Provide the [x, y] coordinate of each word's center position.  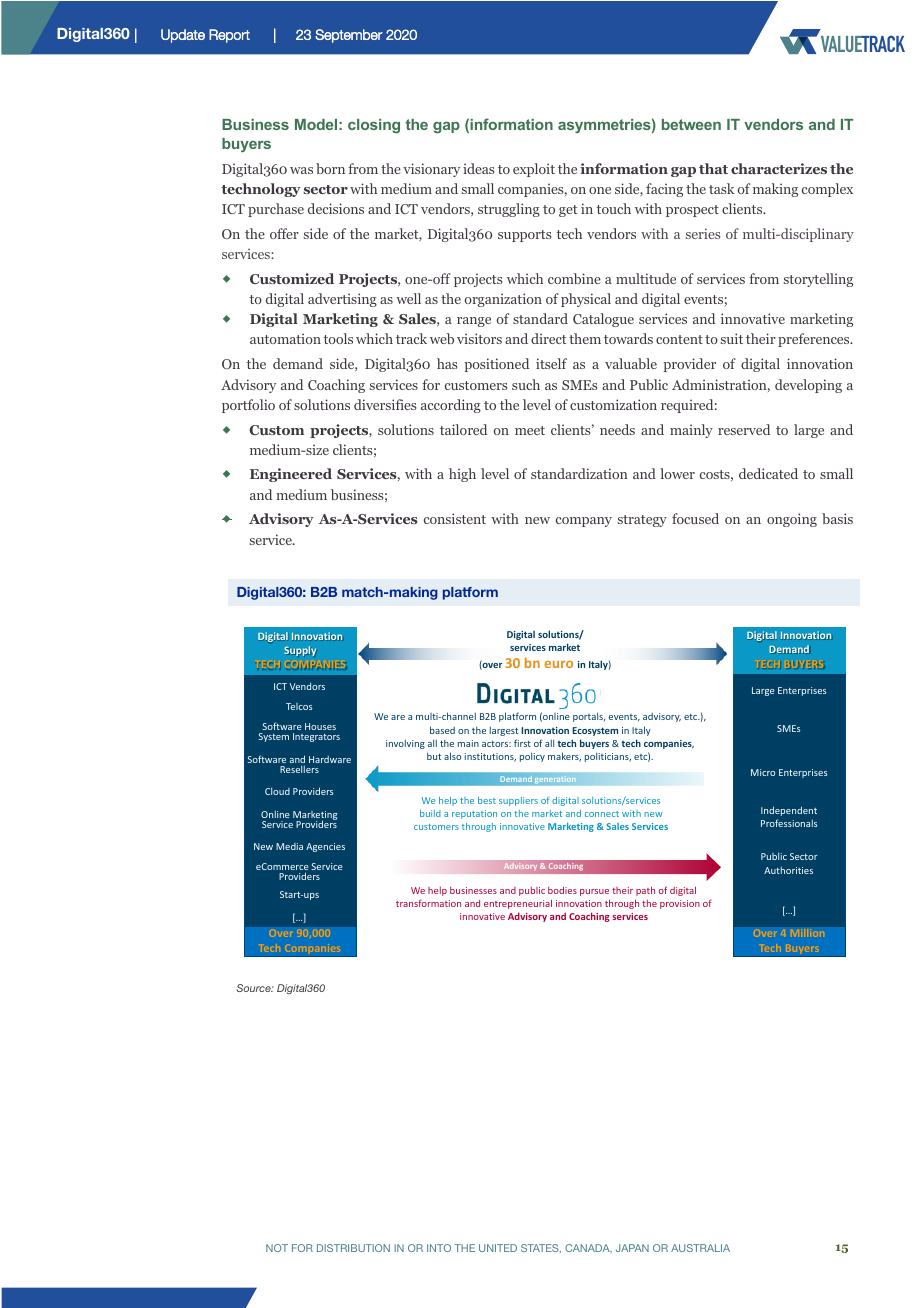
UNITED [498, 1248]
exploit [534, 170]
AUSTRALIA [700, 1248]
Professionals [789, 823]
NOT [277, 1248]
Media [289, 846]
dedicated [768, 473]
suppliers [518, 801]
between [691, 124]
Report [229, 36]
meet [530, 430]
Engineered [291, 475]
